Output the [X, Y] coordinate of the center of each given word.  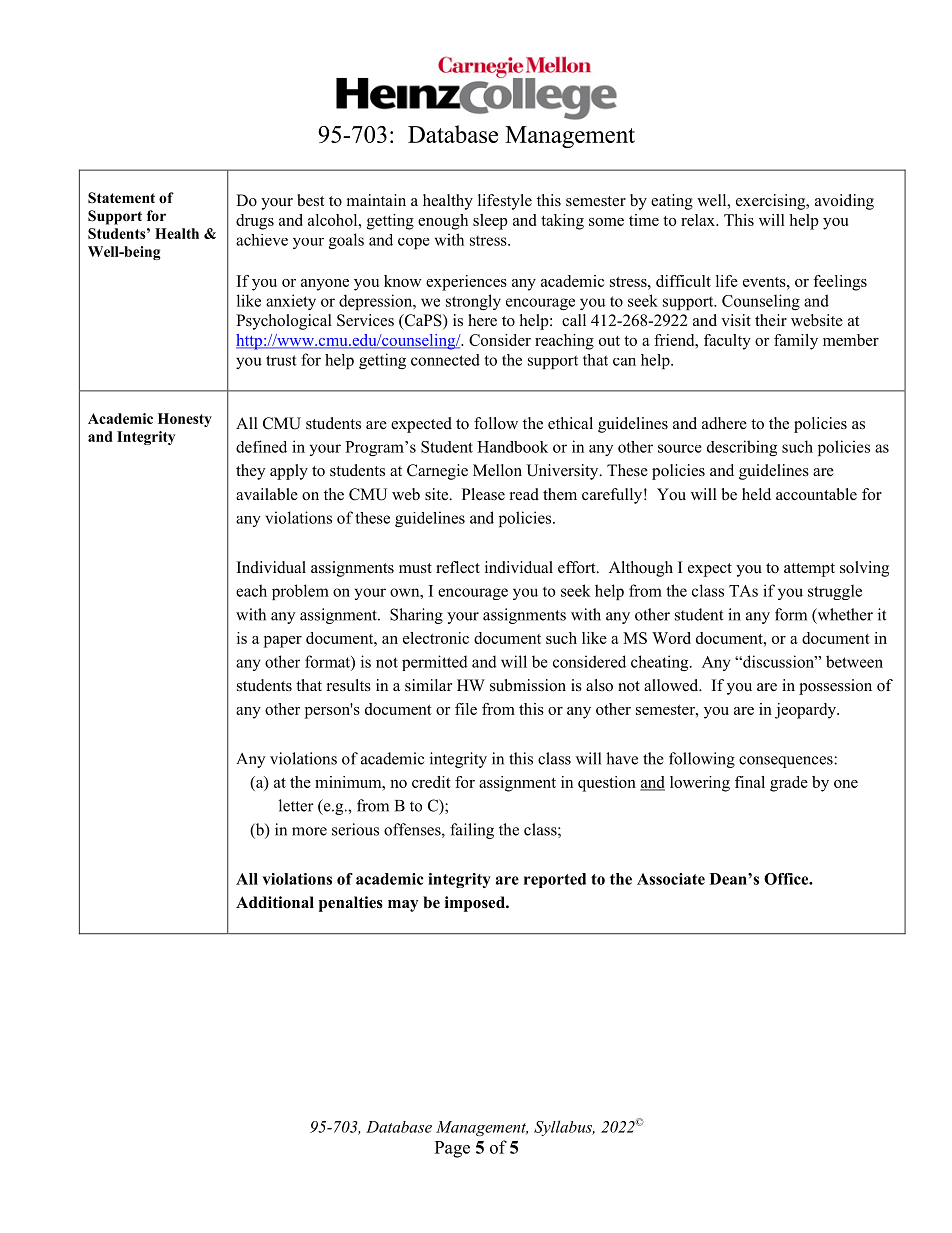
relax [699, 220]
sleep [490, 222]
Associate [671, 879]
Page [452, 1149]
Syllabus [564, 1128]
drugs [255, 222]
